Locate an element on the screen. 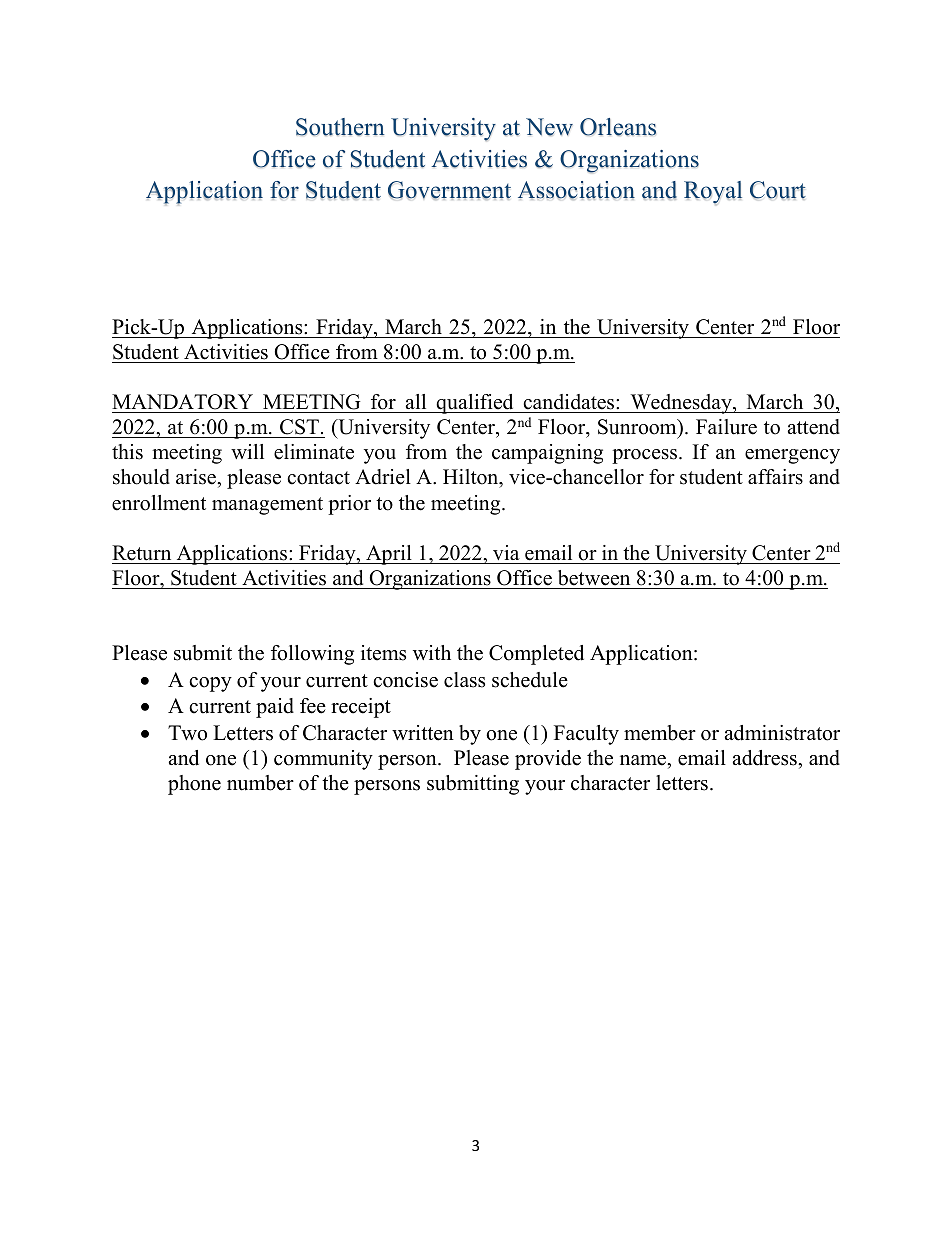  Wednesday is located at coordinates (681, 404).
